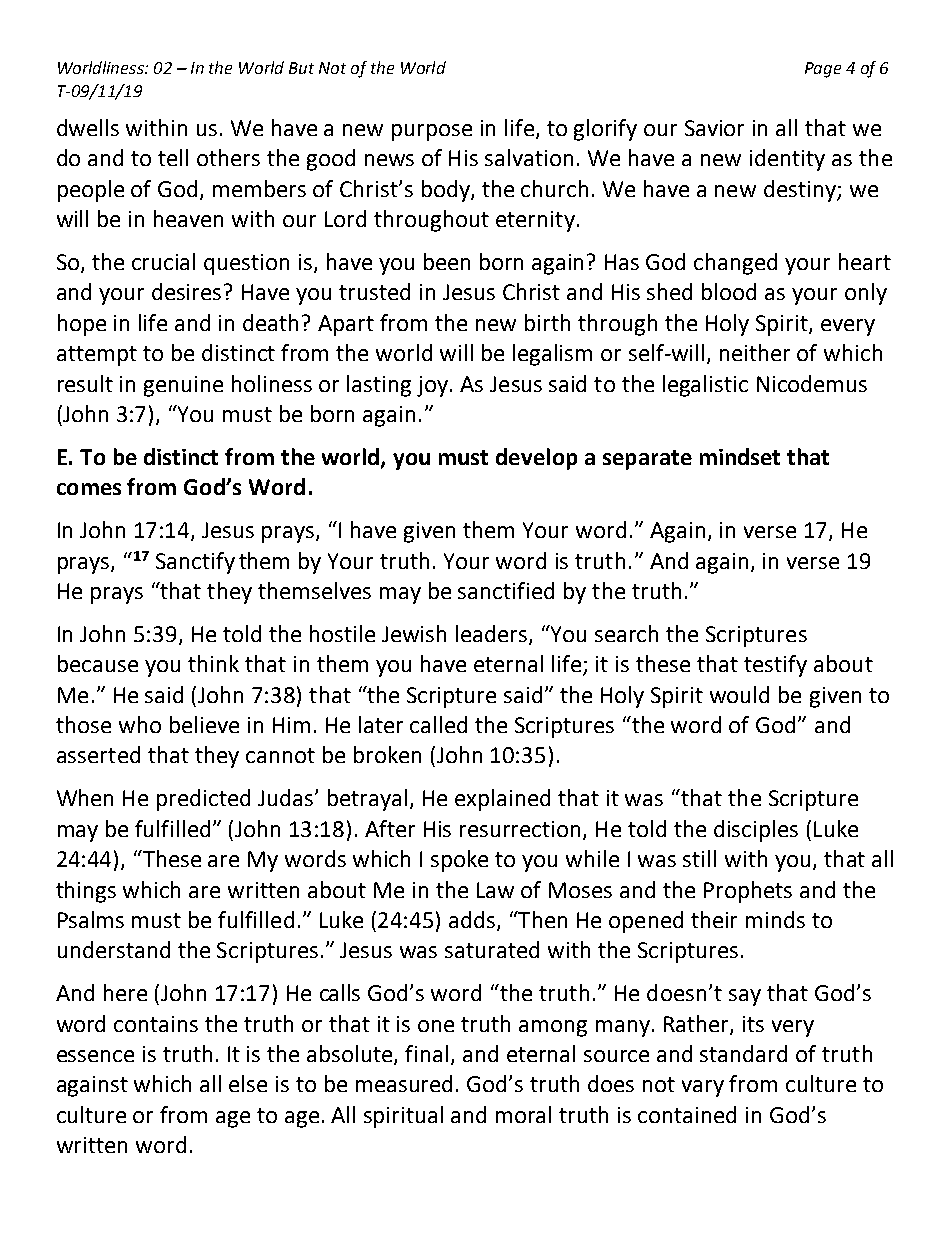 The width and height of the page is (952, 1233). Describe the element at coordinates (823, 70) in the page. I see `Page` at that location.
